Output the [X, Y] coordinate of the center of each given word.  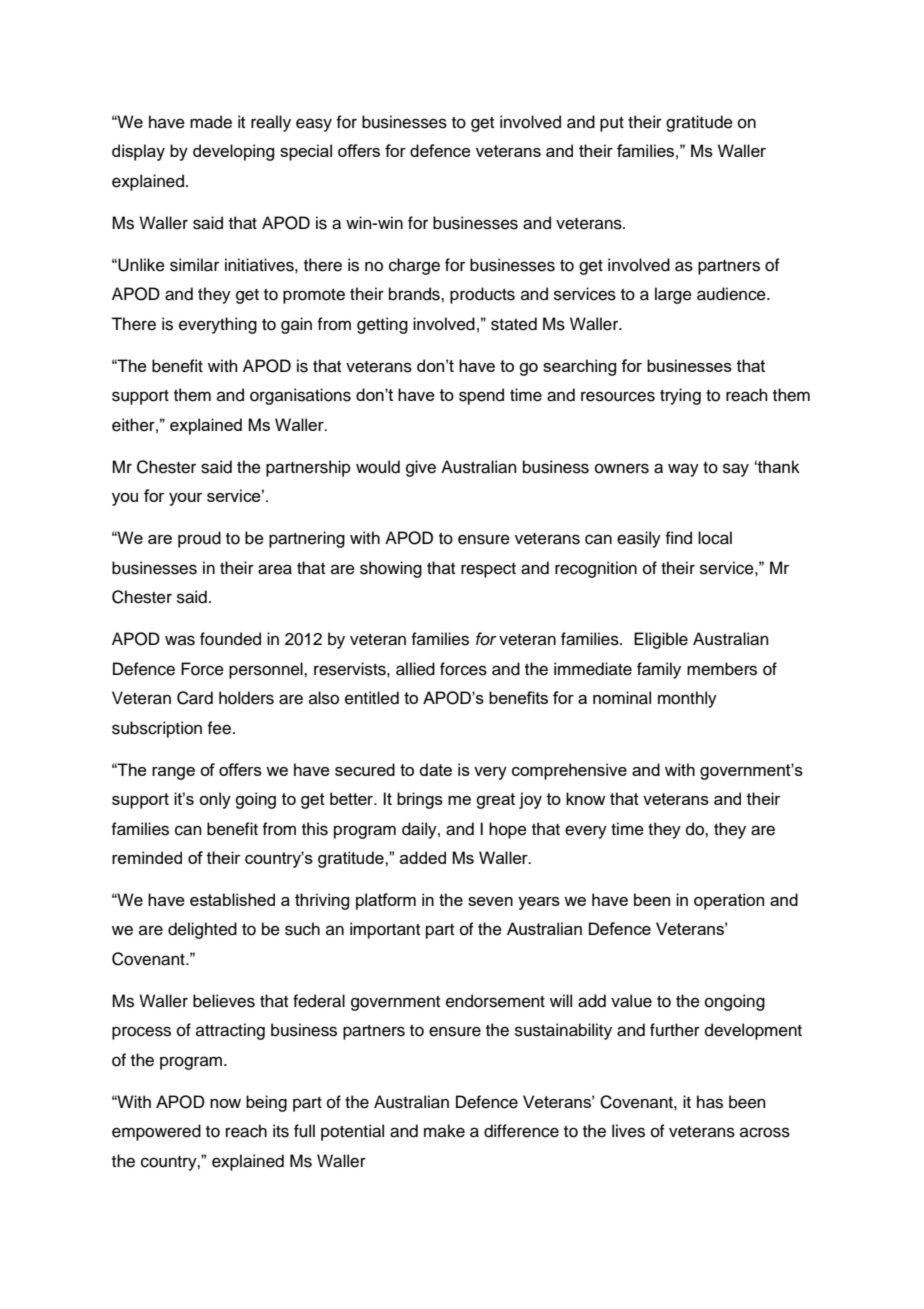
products [482, 295]
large [673, 295]
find [678, 538]
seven [490, 901]
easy [314, 125]
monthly [687, 699]
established [232, 899]
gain [296, 325]
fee [220, 728]
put [612, 124]
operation [729, 901]
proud [199, 539]
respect [488, 570]
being [266, 1103]
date [436, 769]
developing [233, 152]
